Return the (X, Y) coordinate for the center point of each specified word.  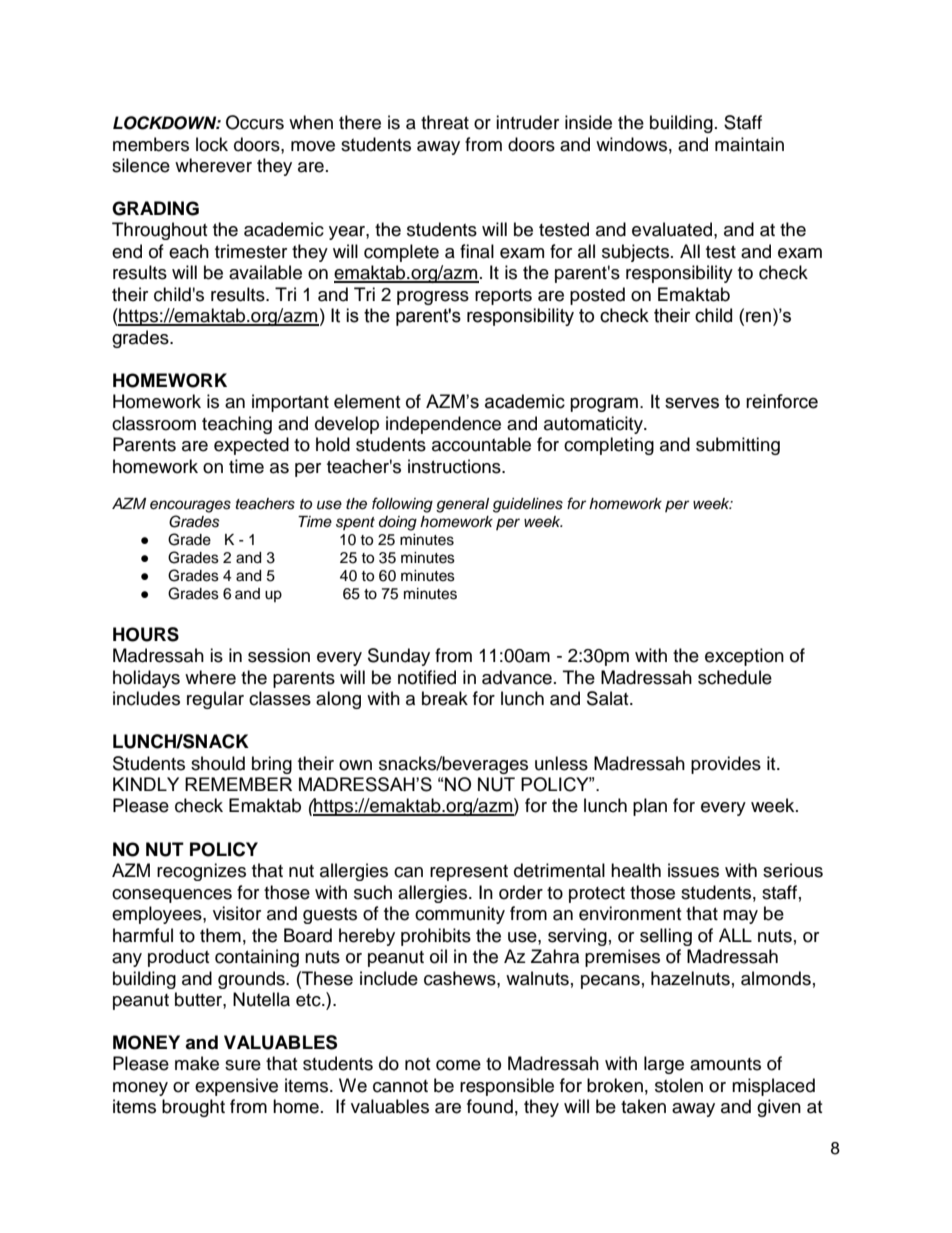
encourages (190, 506)
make (197, 1063)
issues (693, 870)
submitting (738, 446)
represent (469, 873)
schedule (735, 677)
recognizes (201, 872)
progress (433, 298)
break (445, 698)
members (151, 144)
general (462, 505)
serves (692, 403)
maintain (749, 144)
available (265, 272)
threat (445, 122)
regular (215, 700)
